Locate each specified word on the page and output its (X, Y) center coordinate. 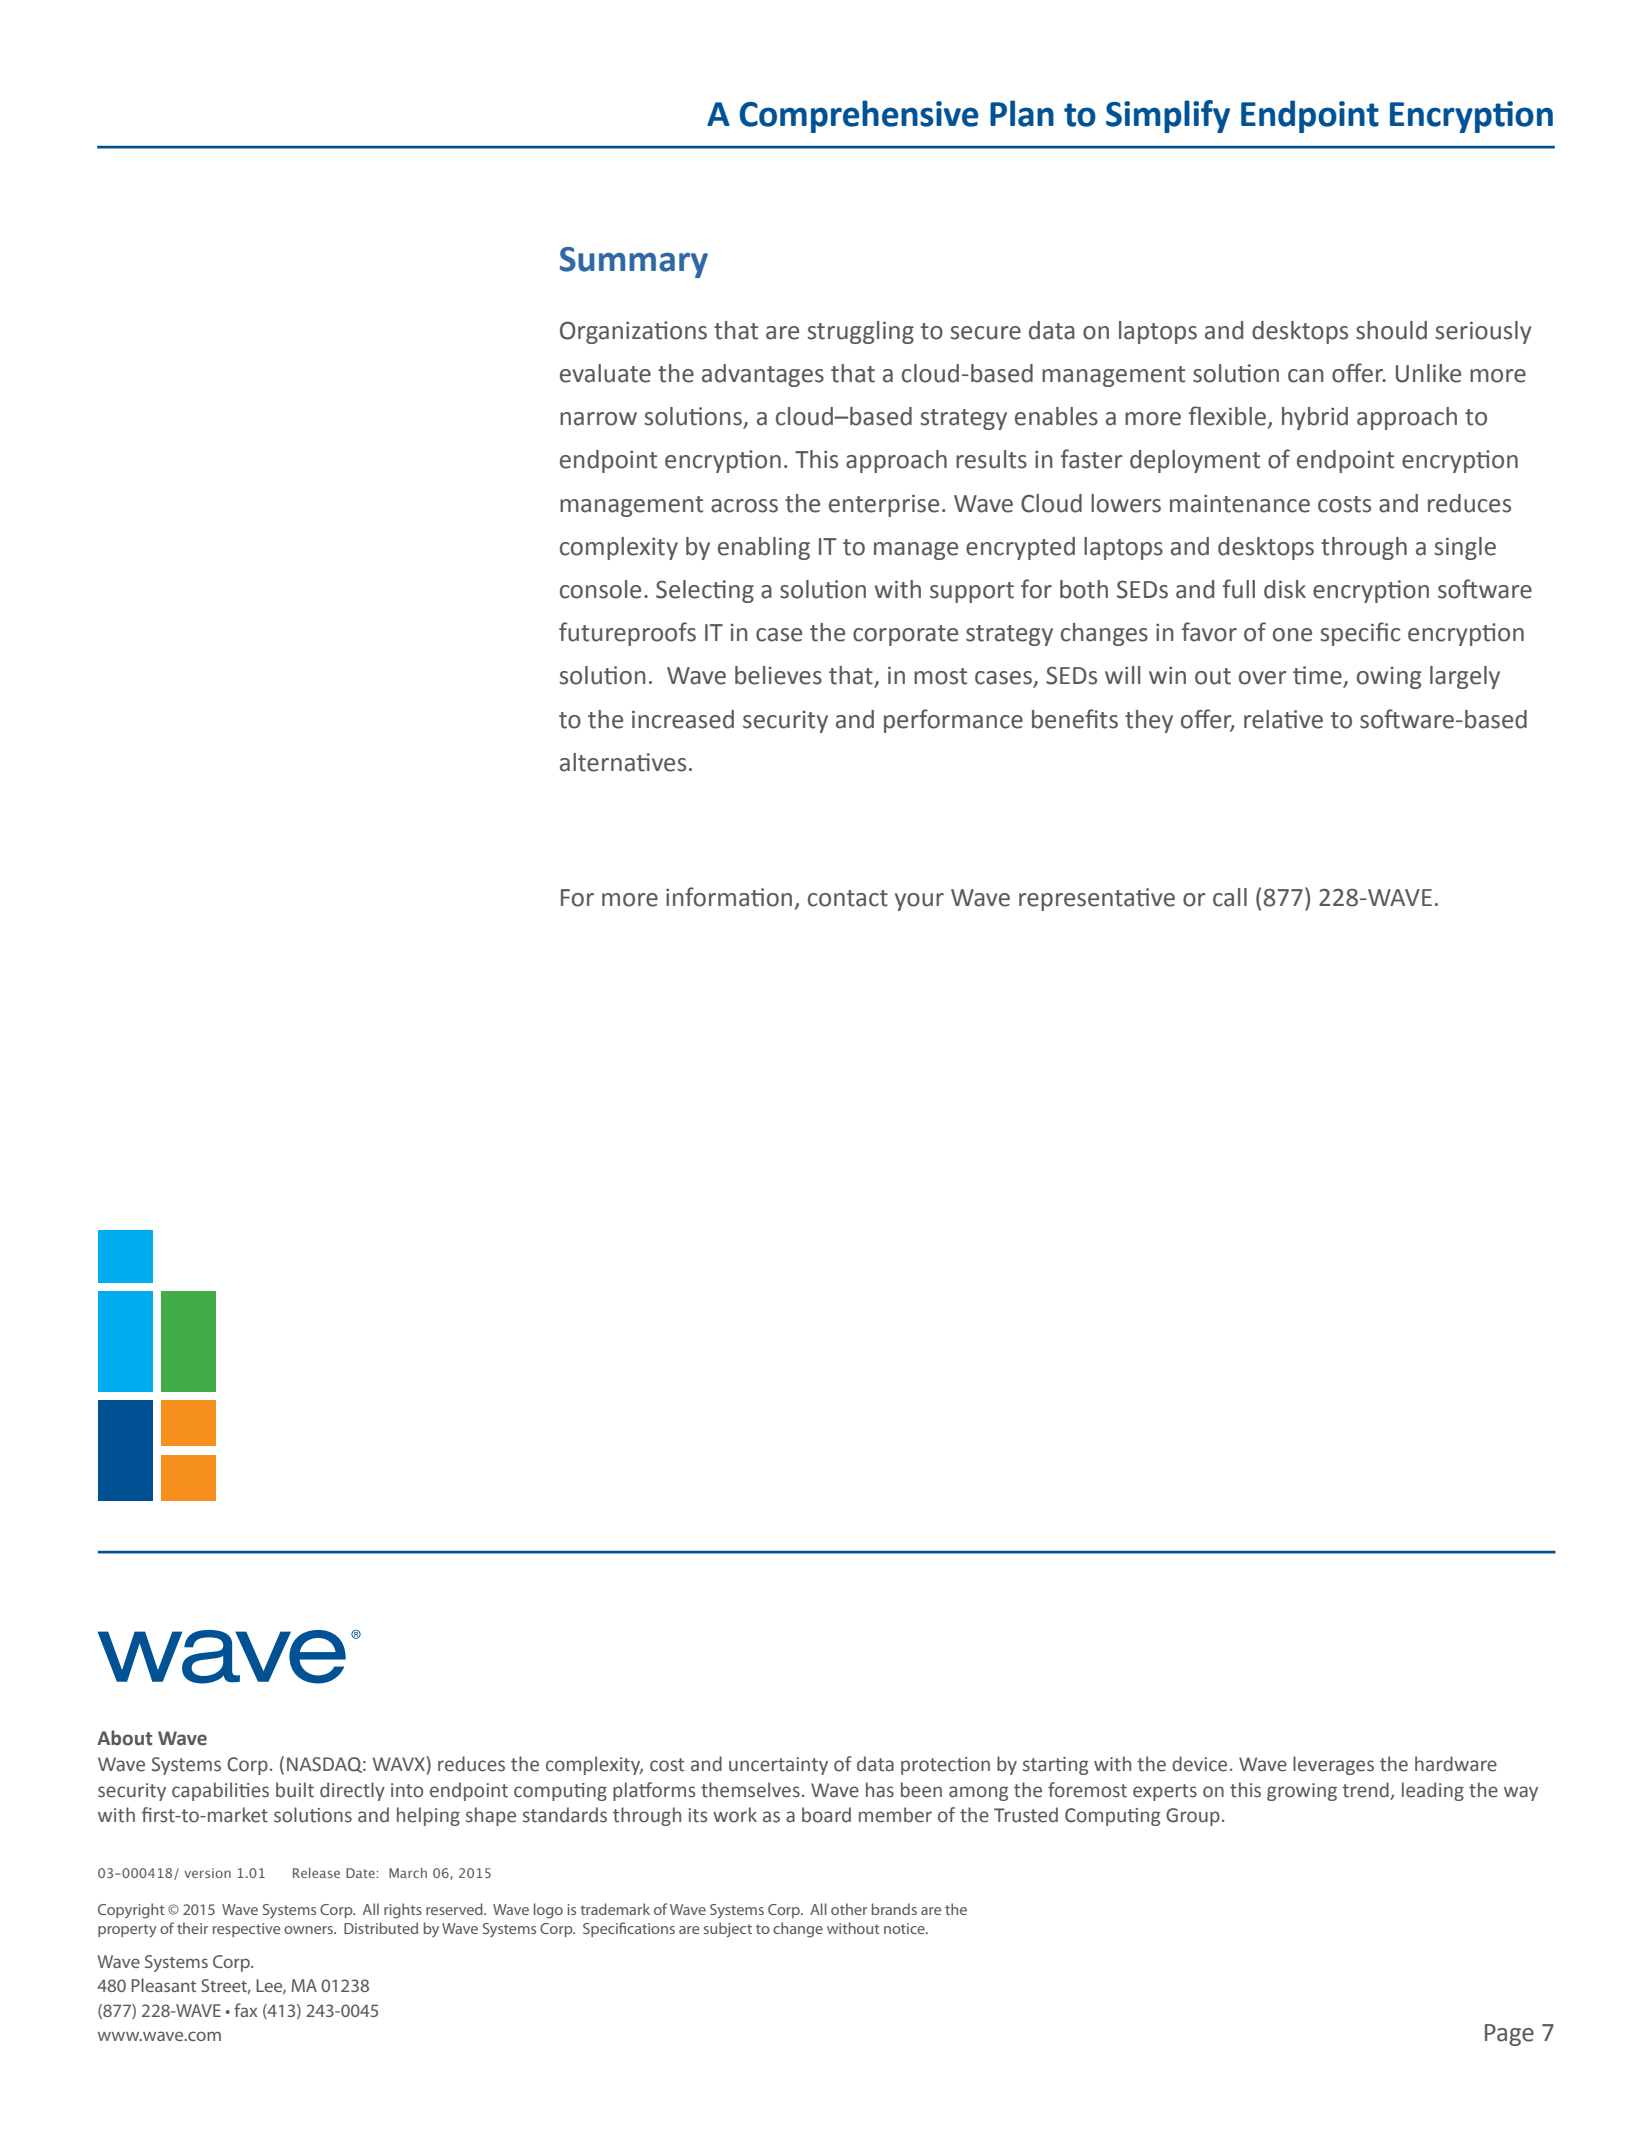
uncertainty (778, 1766)
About (125, 1738)
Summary (634, 262)
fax (245, 2010)
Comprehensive (859, 116)
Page (1509, 2035)
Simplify (1168, 116)
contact (848, 898)
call (1230, 897)
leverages (1333, 1765)
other (849, 1909)
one (1292, 635)
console (600, 589)
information (729, 897)
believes (778, 675)
